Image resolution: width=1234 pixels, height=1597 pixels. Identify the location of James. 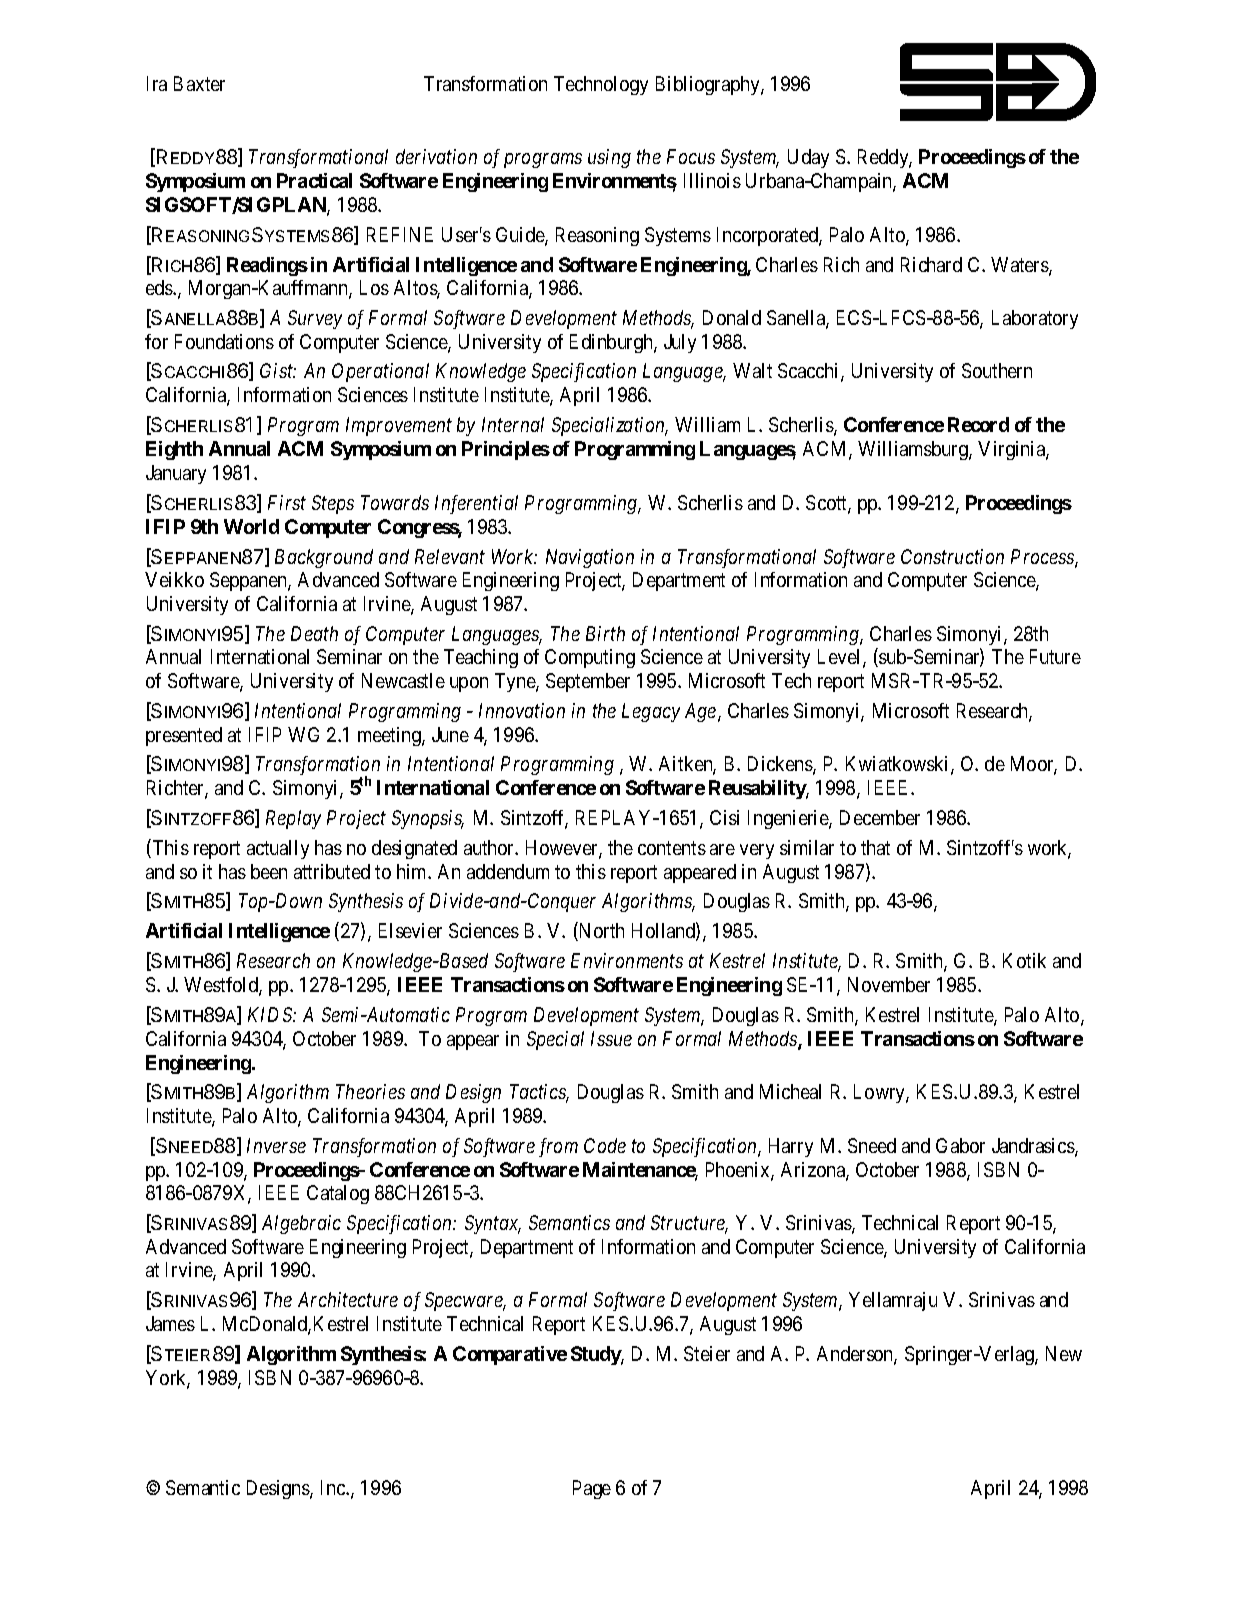
(170, 1323).
